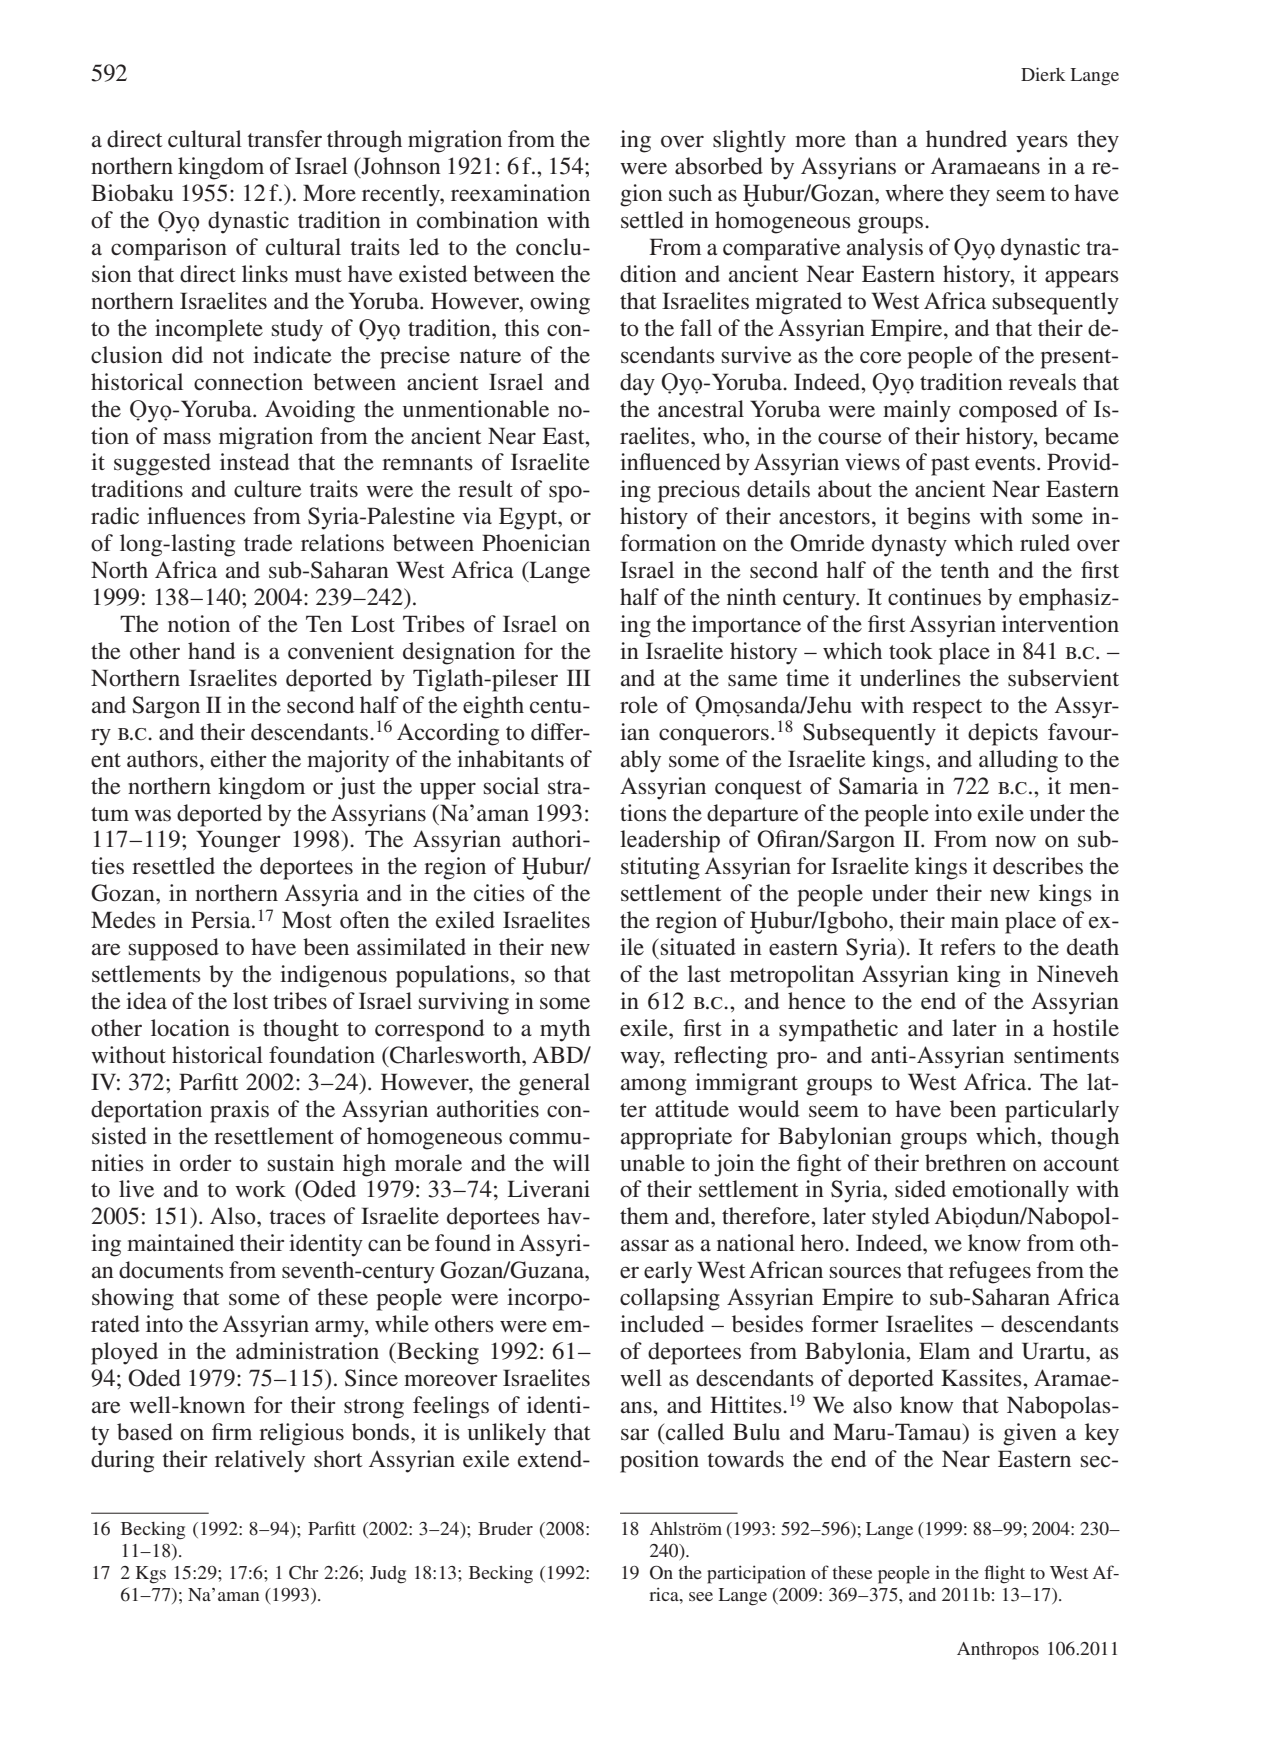  Describe the element at coordinates (303, 1573) in the screenshot. I see `Chr` at that location.
